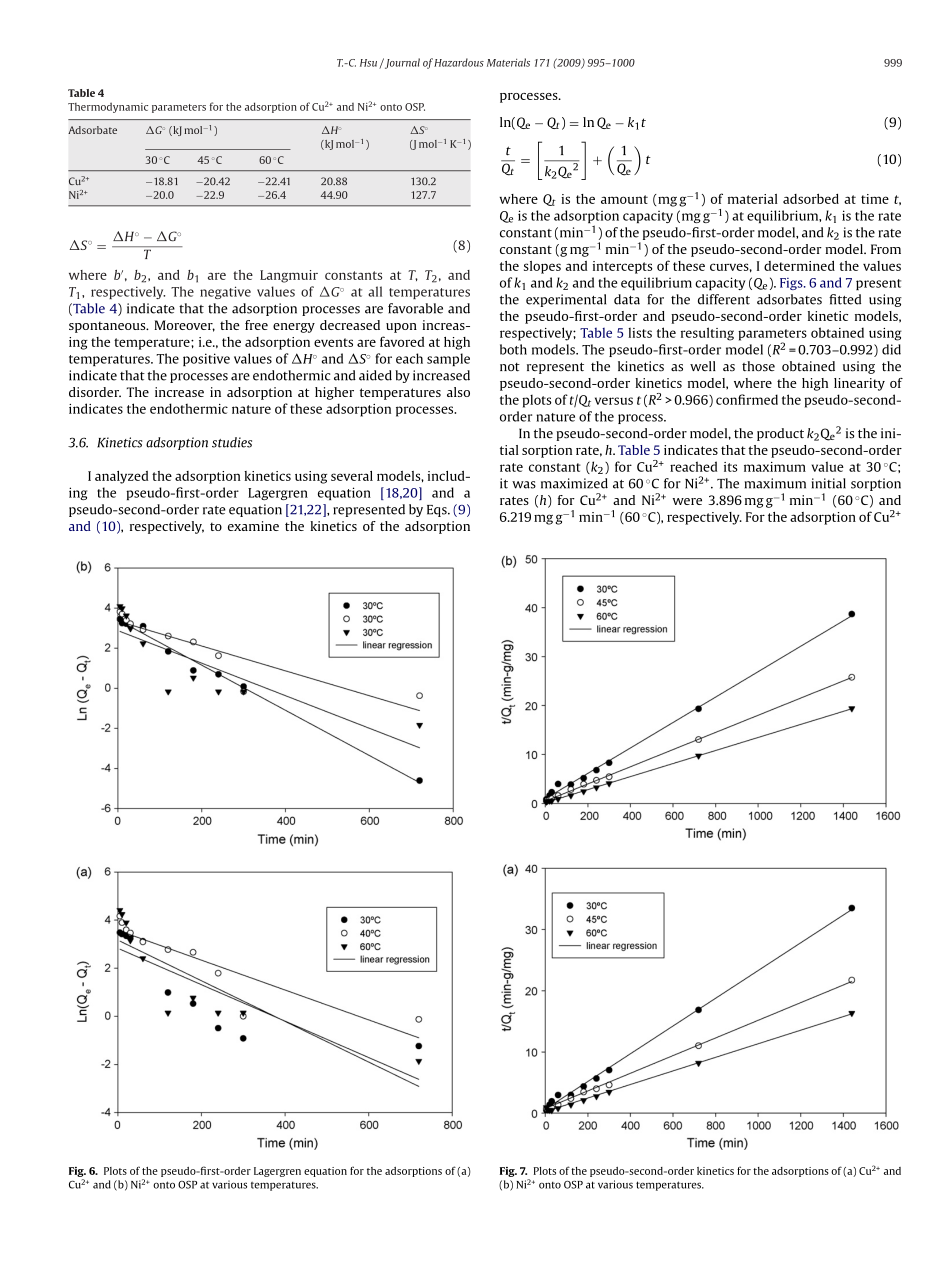 The image size is (952, 1270). What do you see at coordinates (108, 107) in the screenshot?
I see `Thermodynamic` at bounding box center [108, 107].
